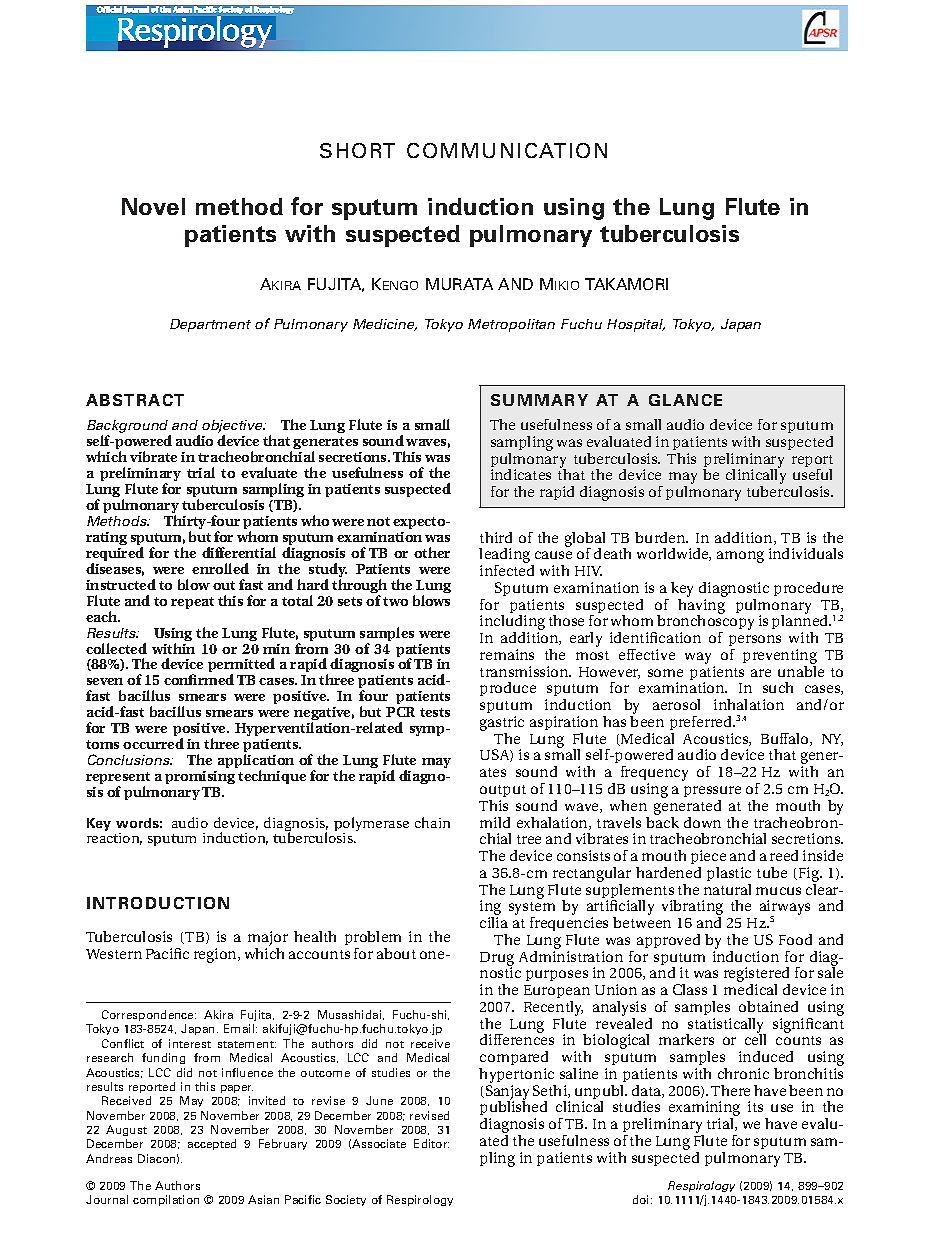 The height and width of the screenshot is (1247, 952). What do you see at coordinates (153, 206) in the screenshot?
I see `Novel` at bounding box center [153, 206].
